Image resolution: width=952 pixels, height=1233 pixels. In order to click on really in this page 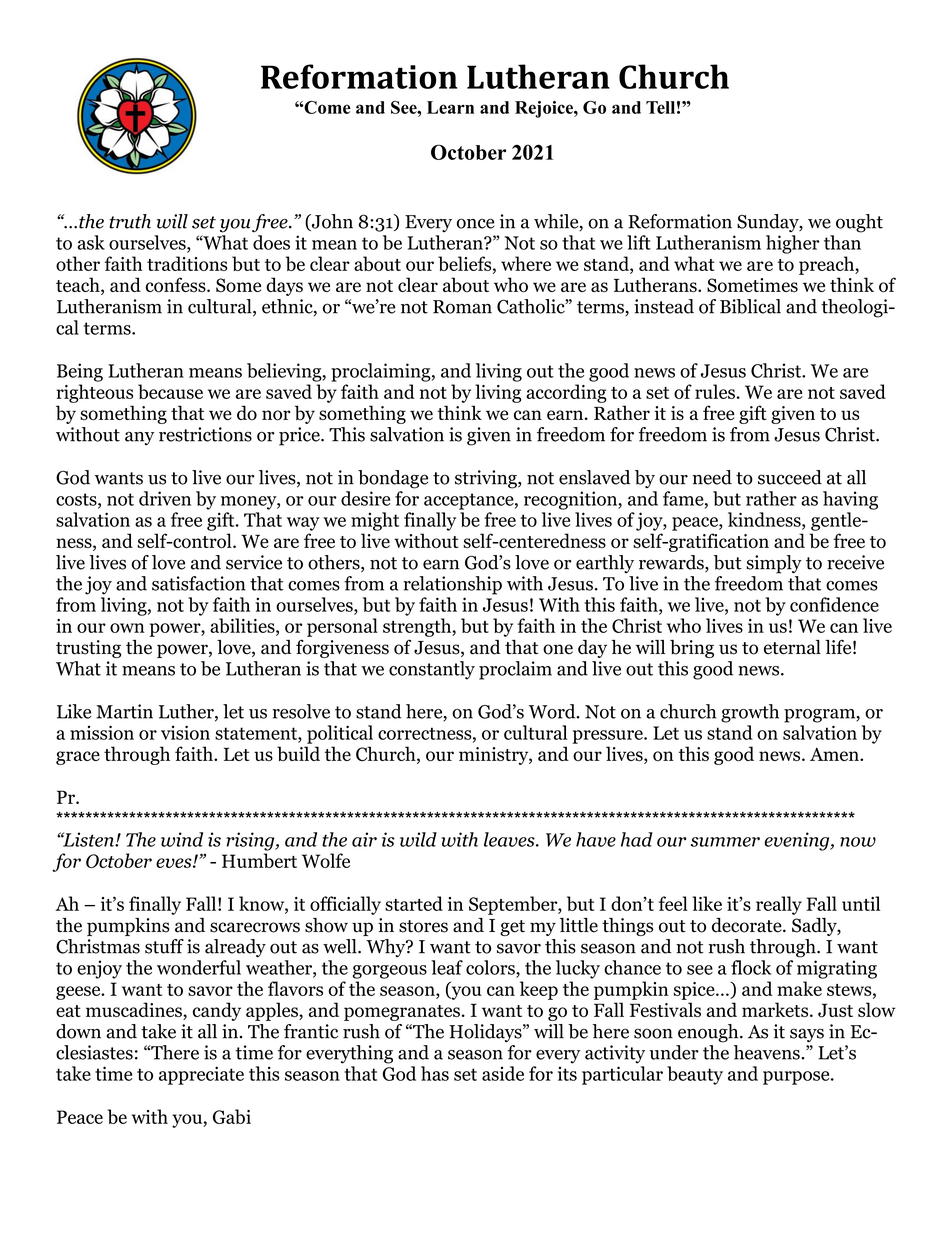, I will do `click(779, 905)`.
